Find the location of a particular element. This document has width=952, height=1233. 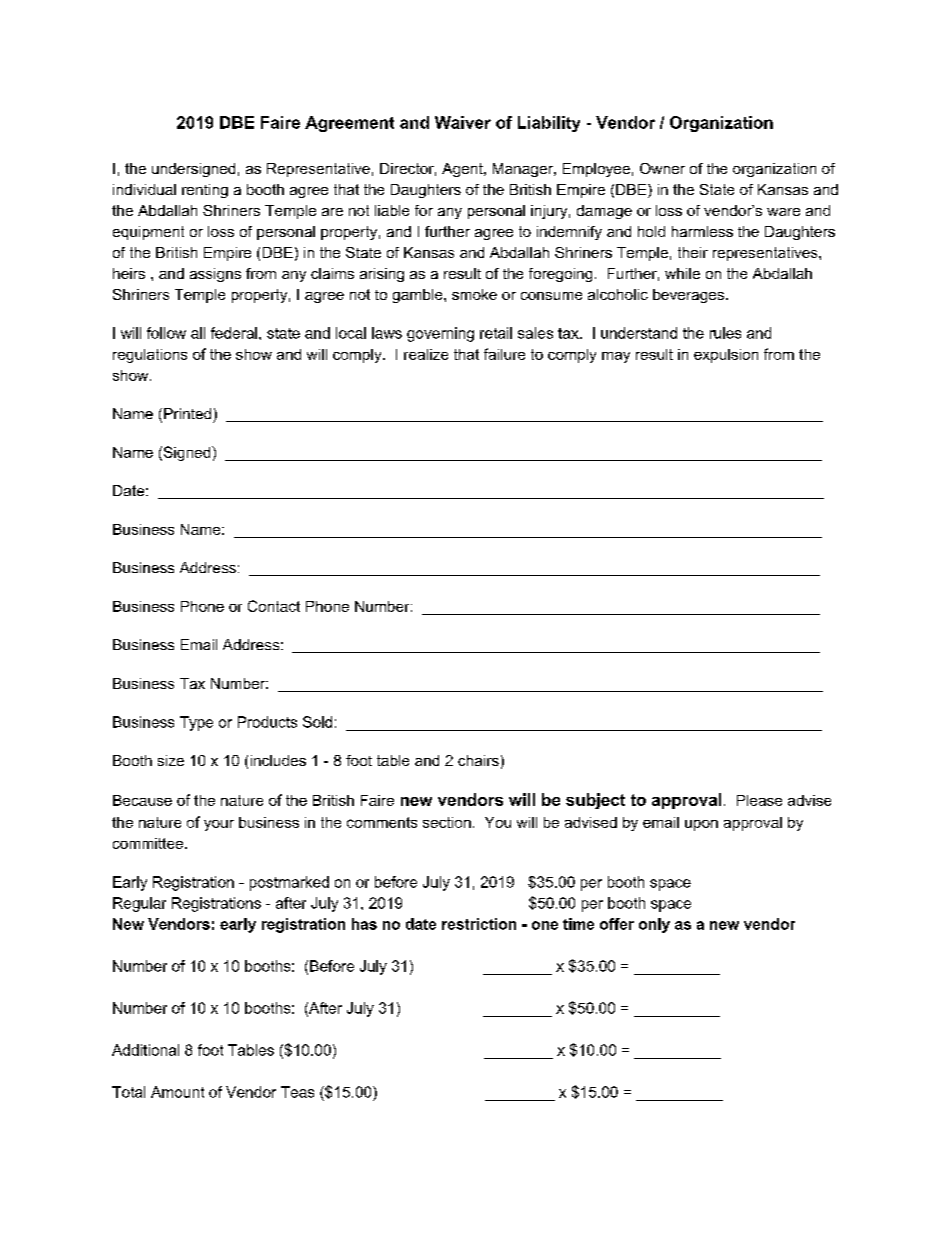

Owner is located at coordinates (662, 168).
